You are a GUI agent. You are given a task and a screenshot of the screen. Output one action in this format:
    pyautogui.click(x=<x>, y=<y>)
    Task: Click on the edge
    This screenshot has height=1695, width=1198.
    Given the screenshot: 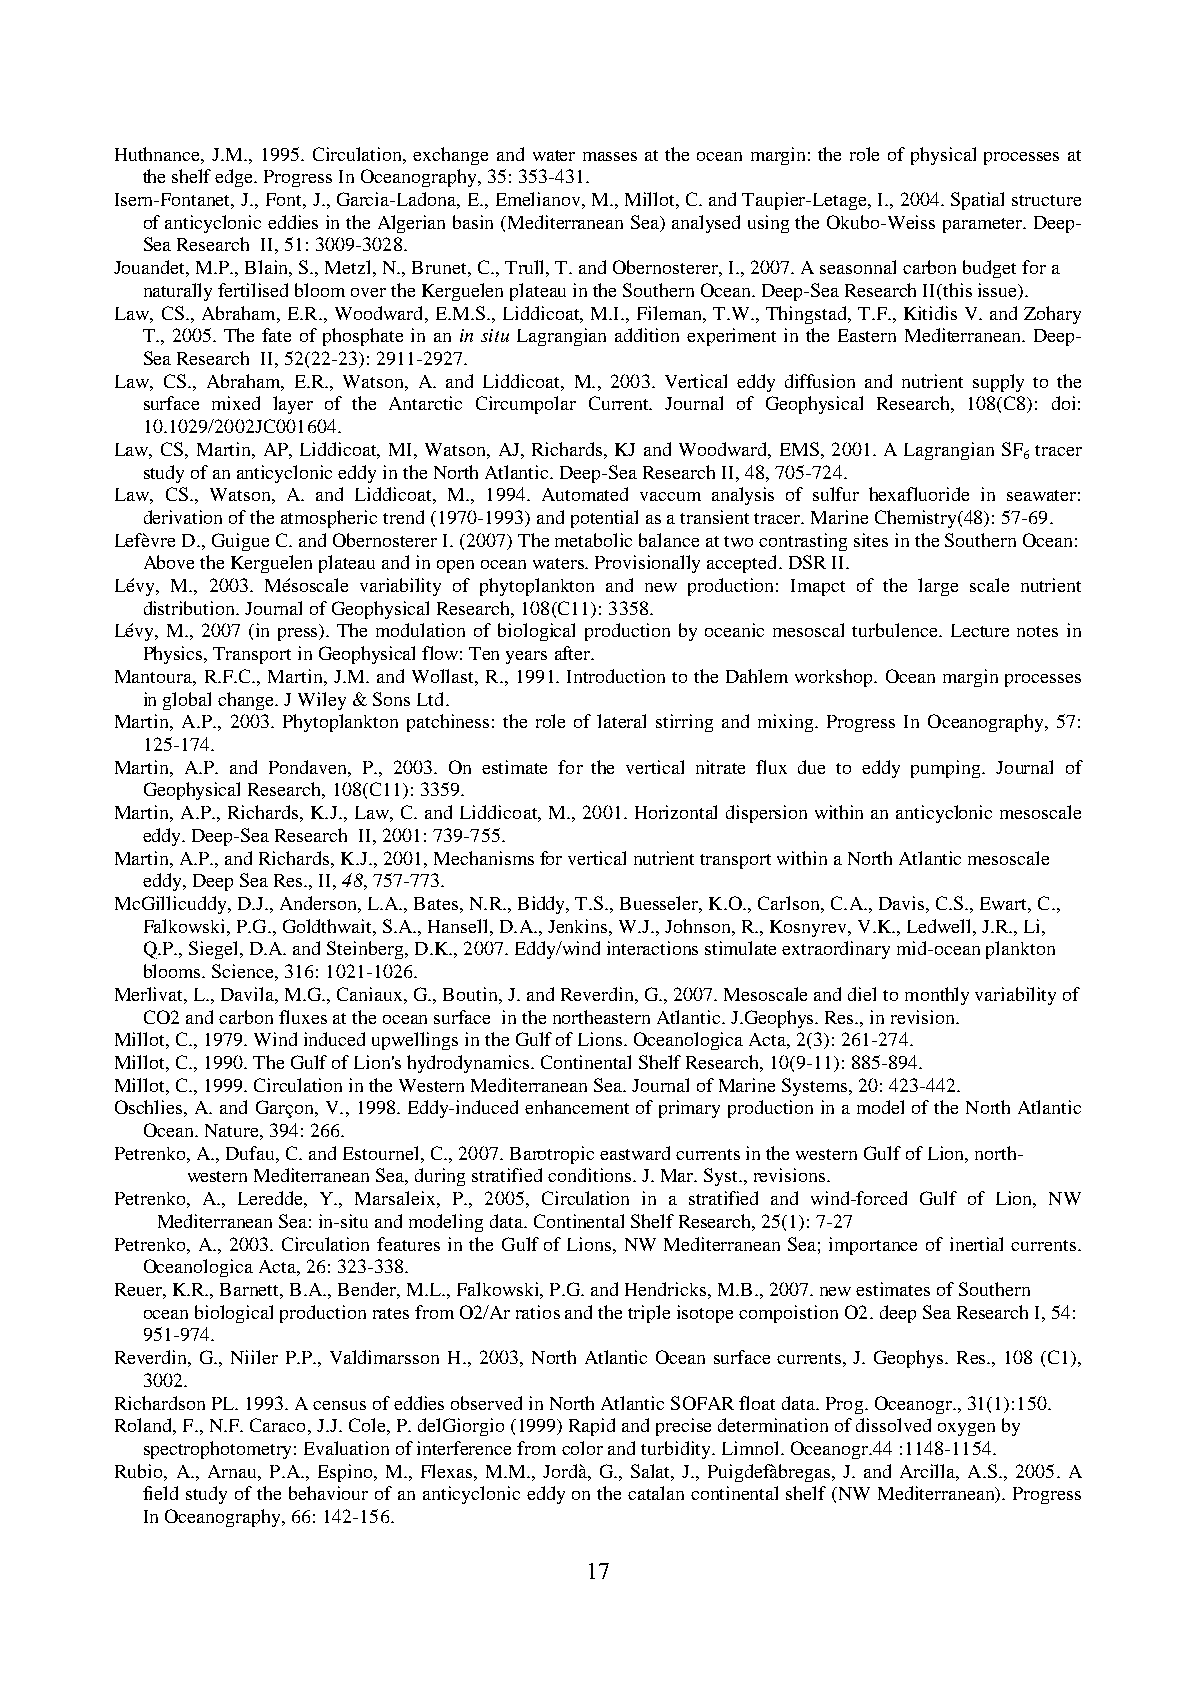 What is the action you would take?
    pyautogui.click(x=235, y=178)
